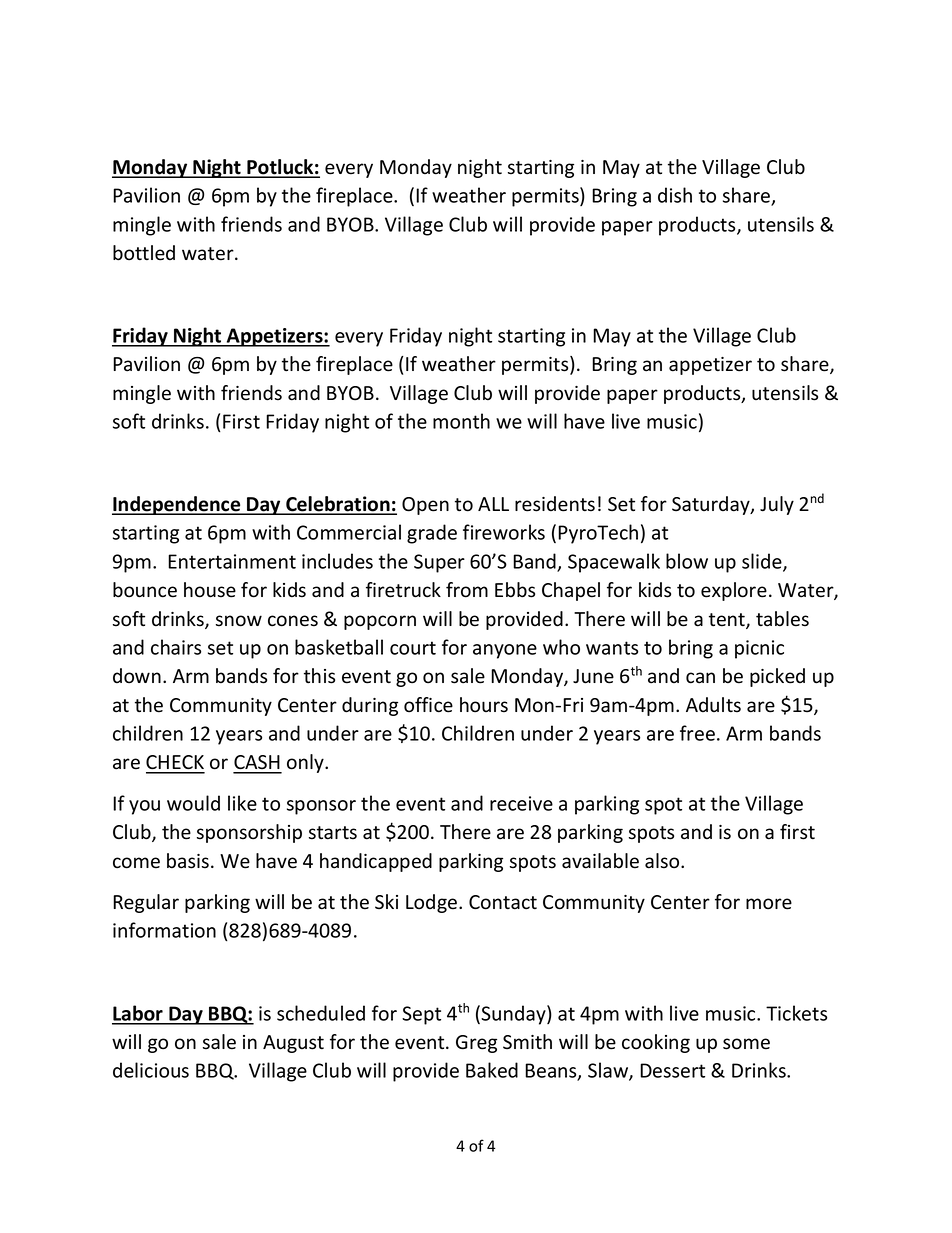 The width and height of the screenshot is (952, 1233). I want to click on Open, so click(425, 506).
